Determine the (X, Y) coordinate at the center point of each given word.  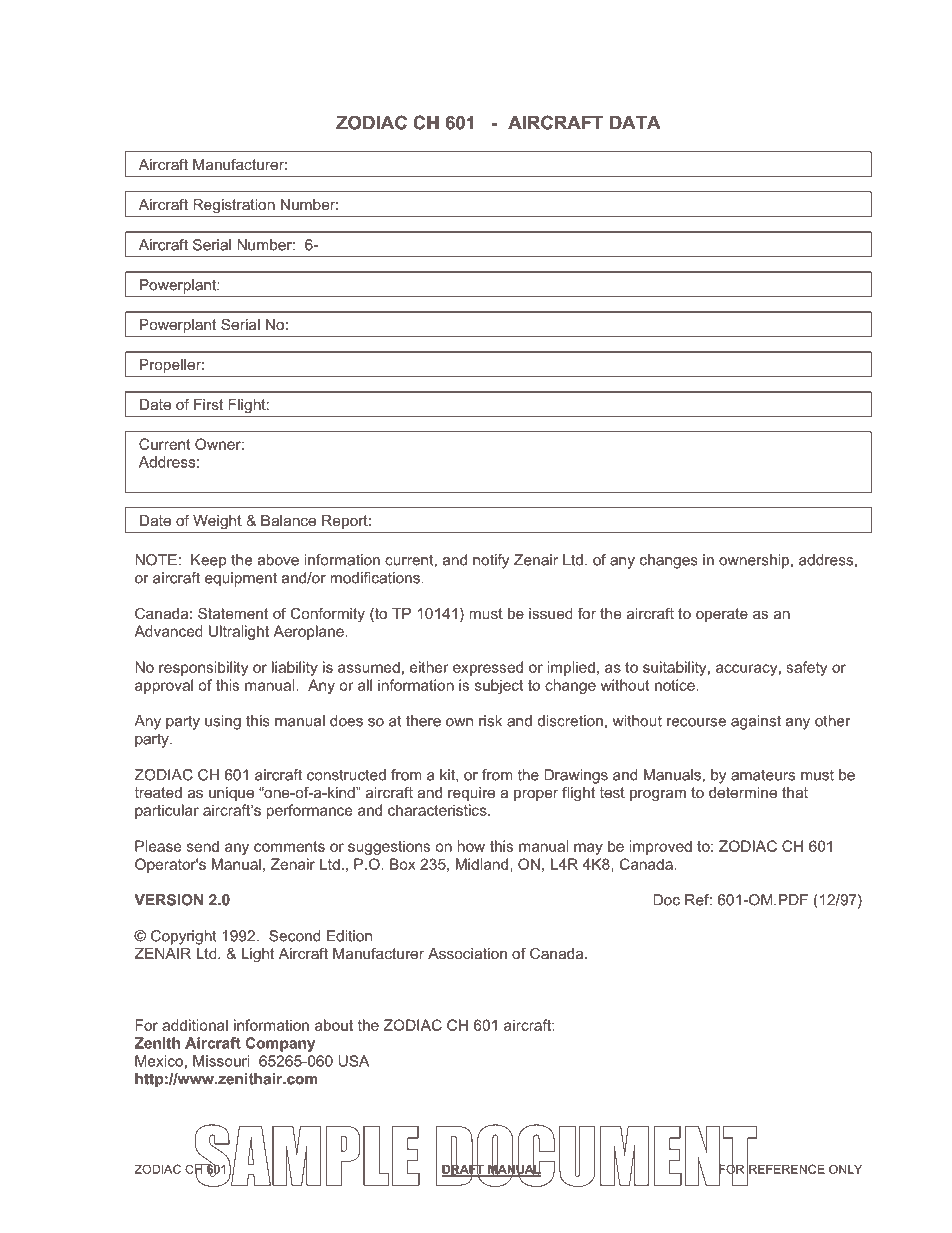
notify (491, 561)
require (471, 794)
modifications (375, 578)
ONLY (845, 1169)
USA (353, 1061)
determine (743, 792)
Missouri (221, 1061)
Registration (234, 206)
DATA (635, 123)
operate (722, 615)
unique (231, 794)
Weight (217, 522)
